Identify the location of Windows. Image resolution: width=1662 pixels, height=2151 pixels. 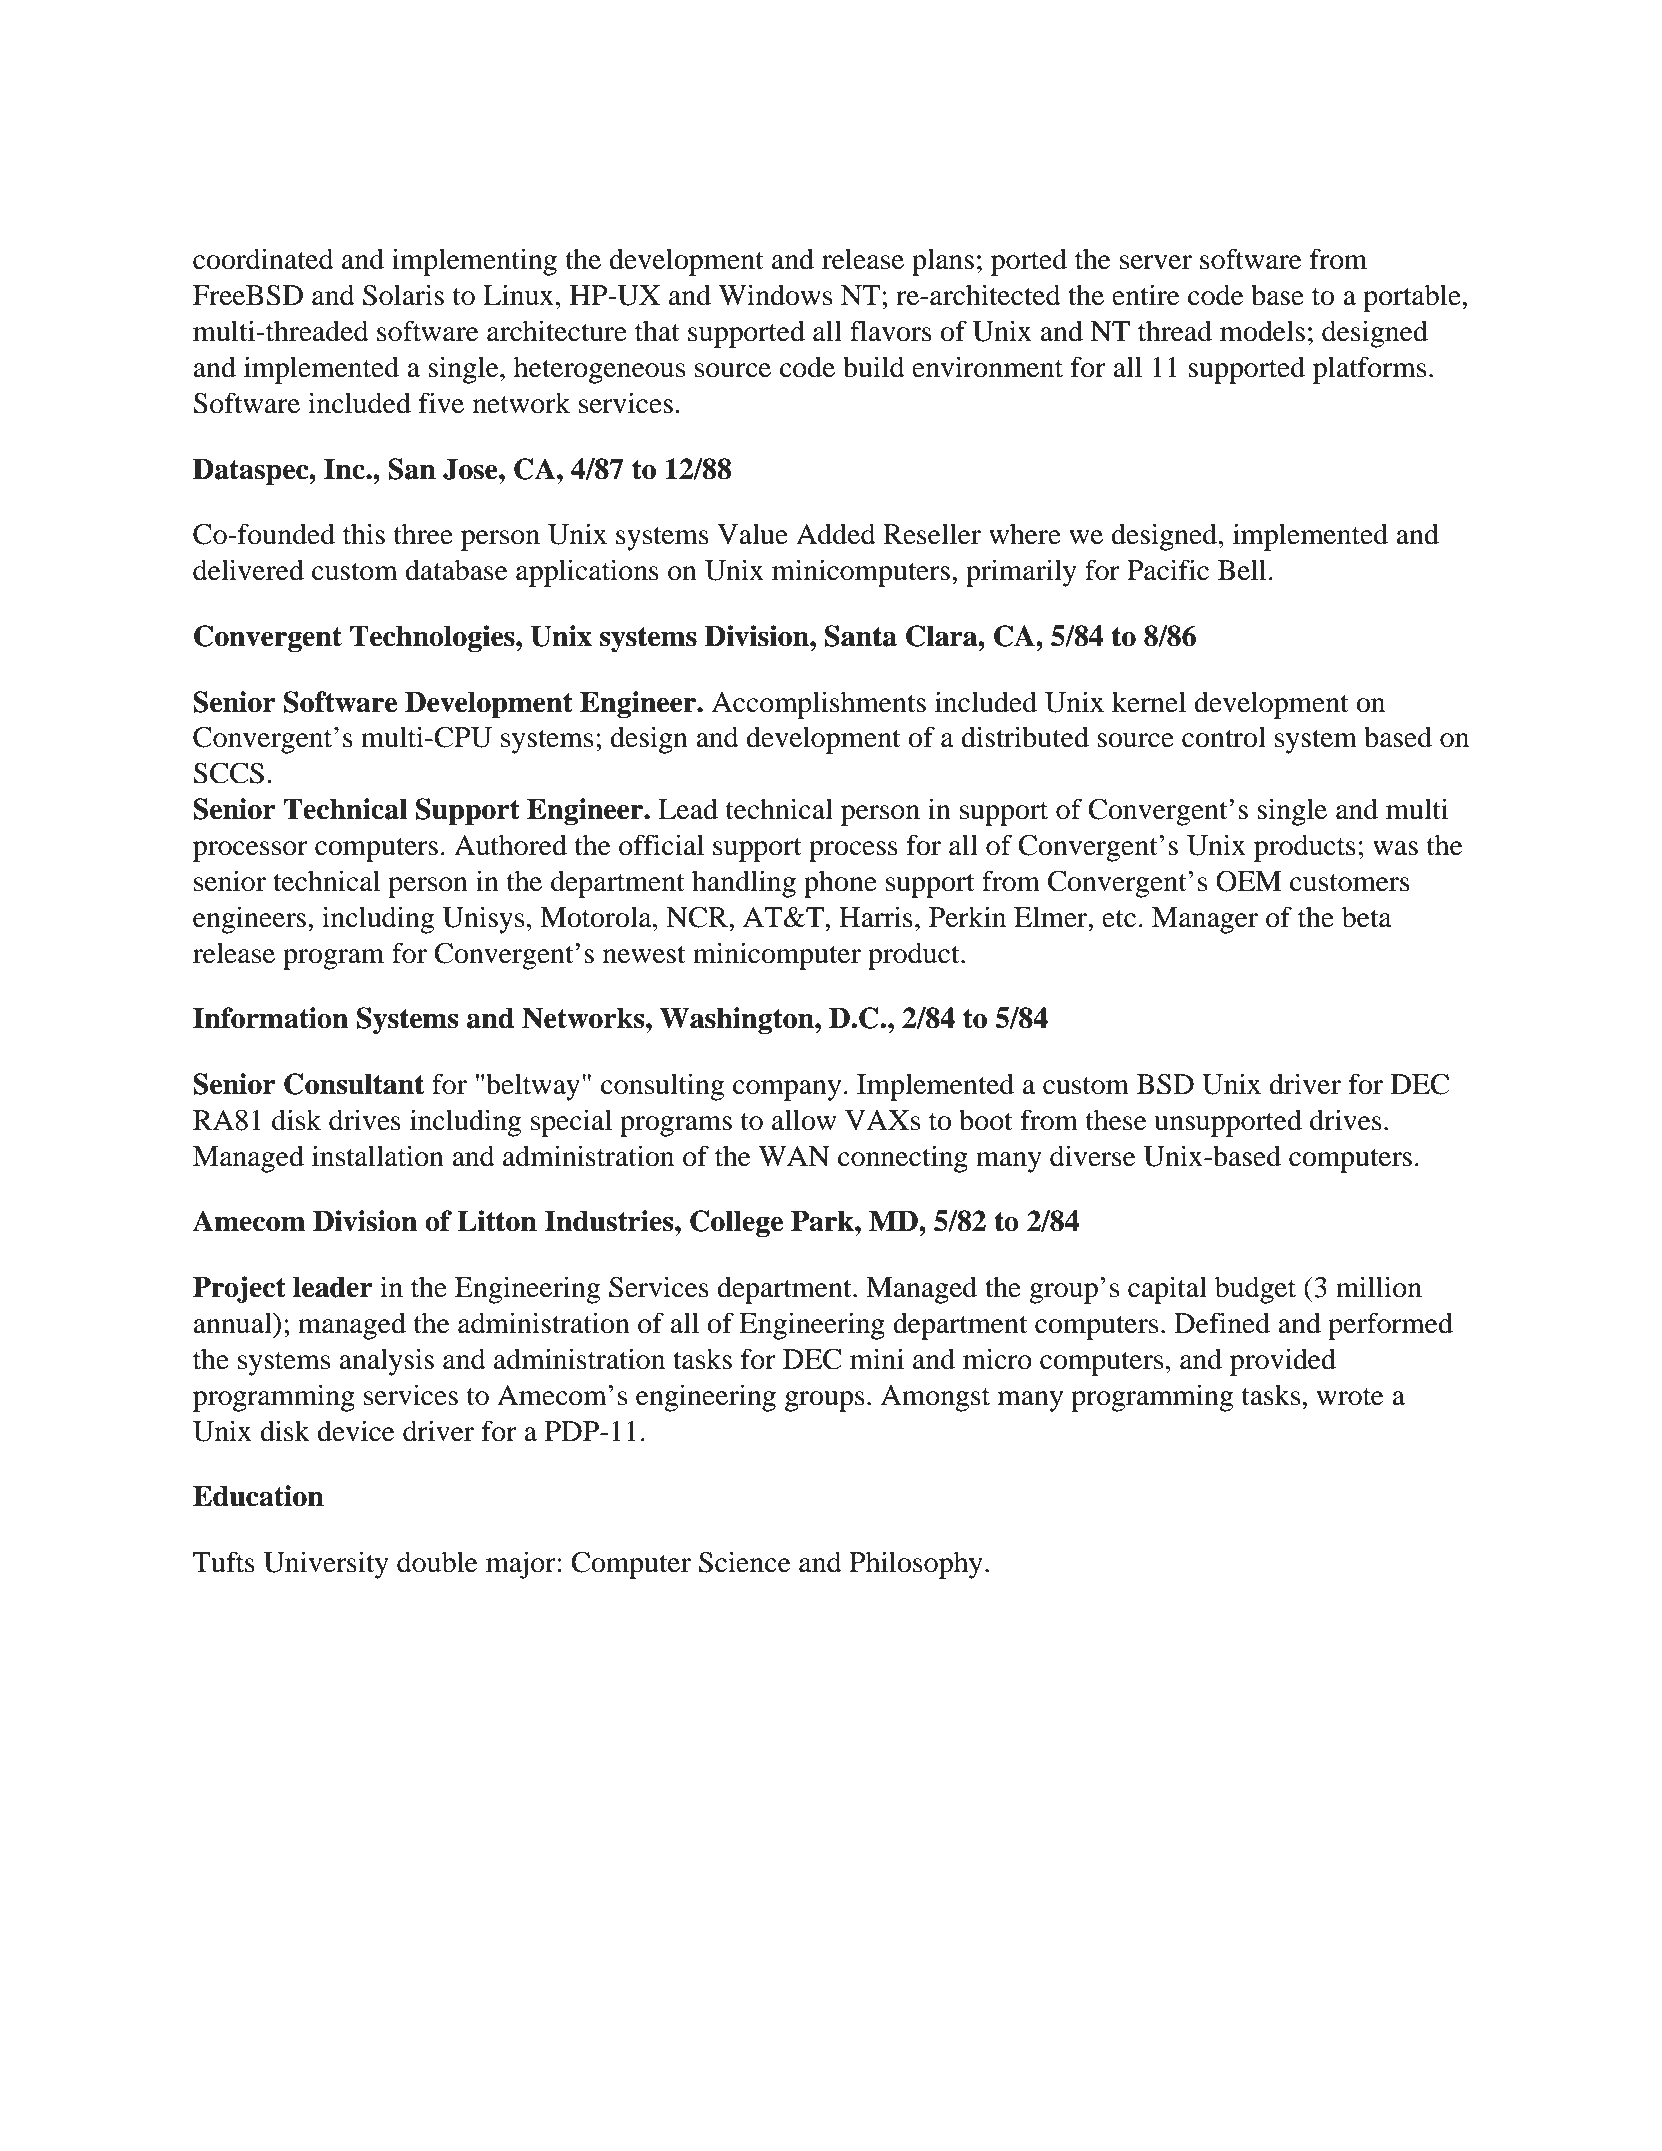
(775, 295).
